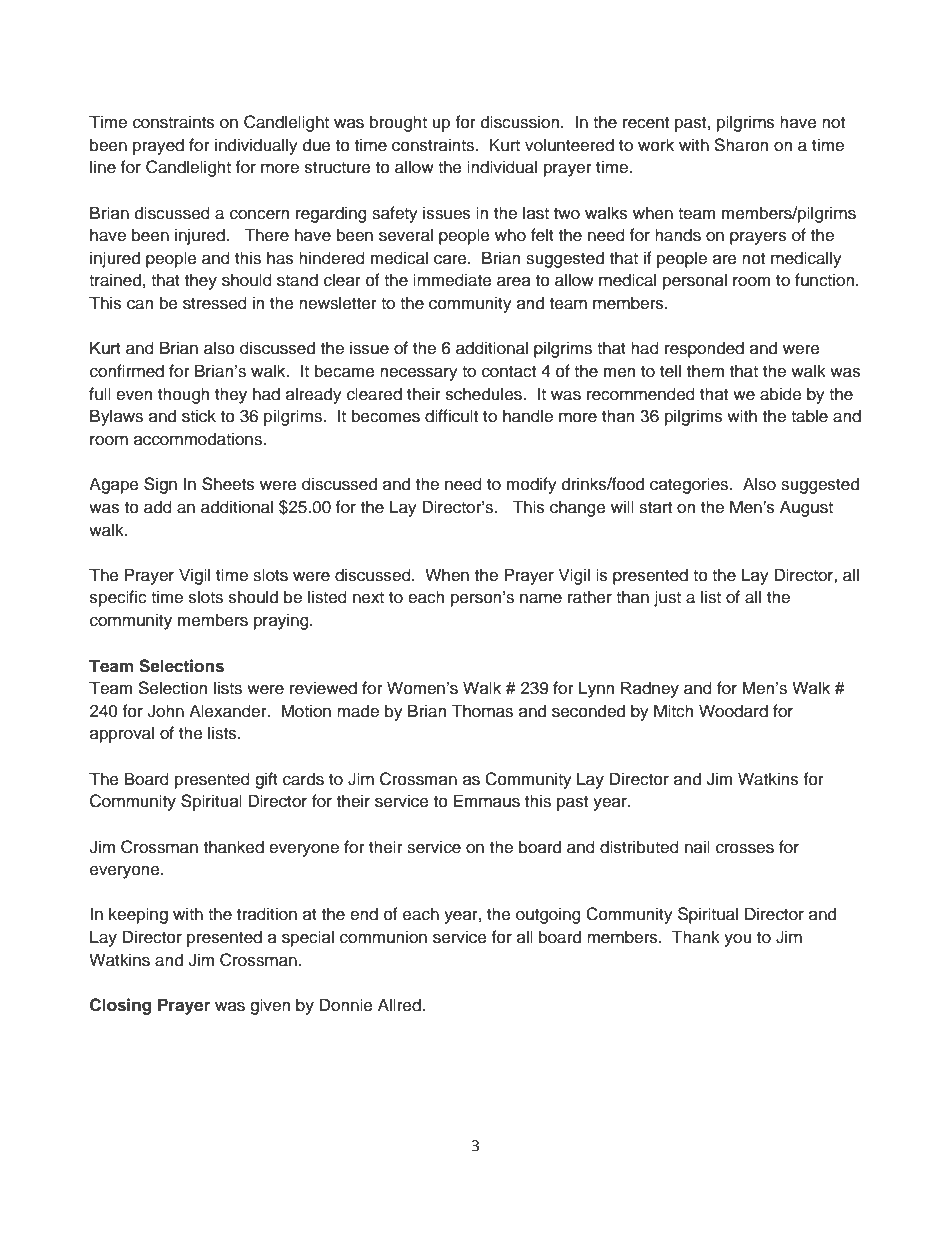  I want to click on prayed, so click(158, 146).
